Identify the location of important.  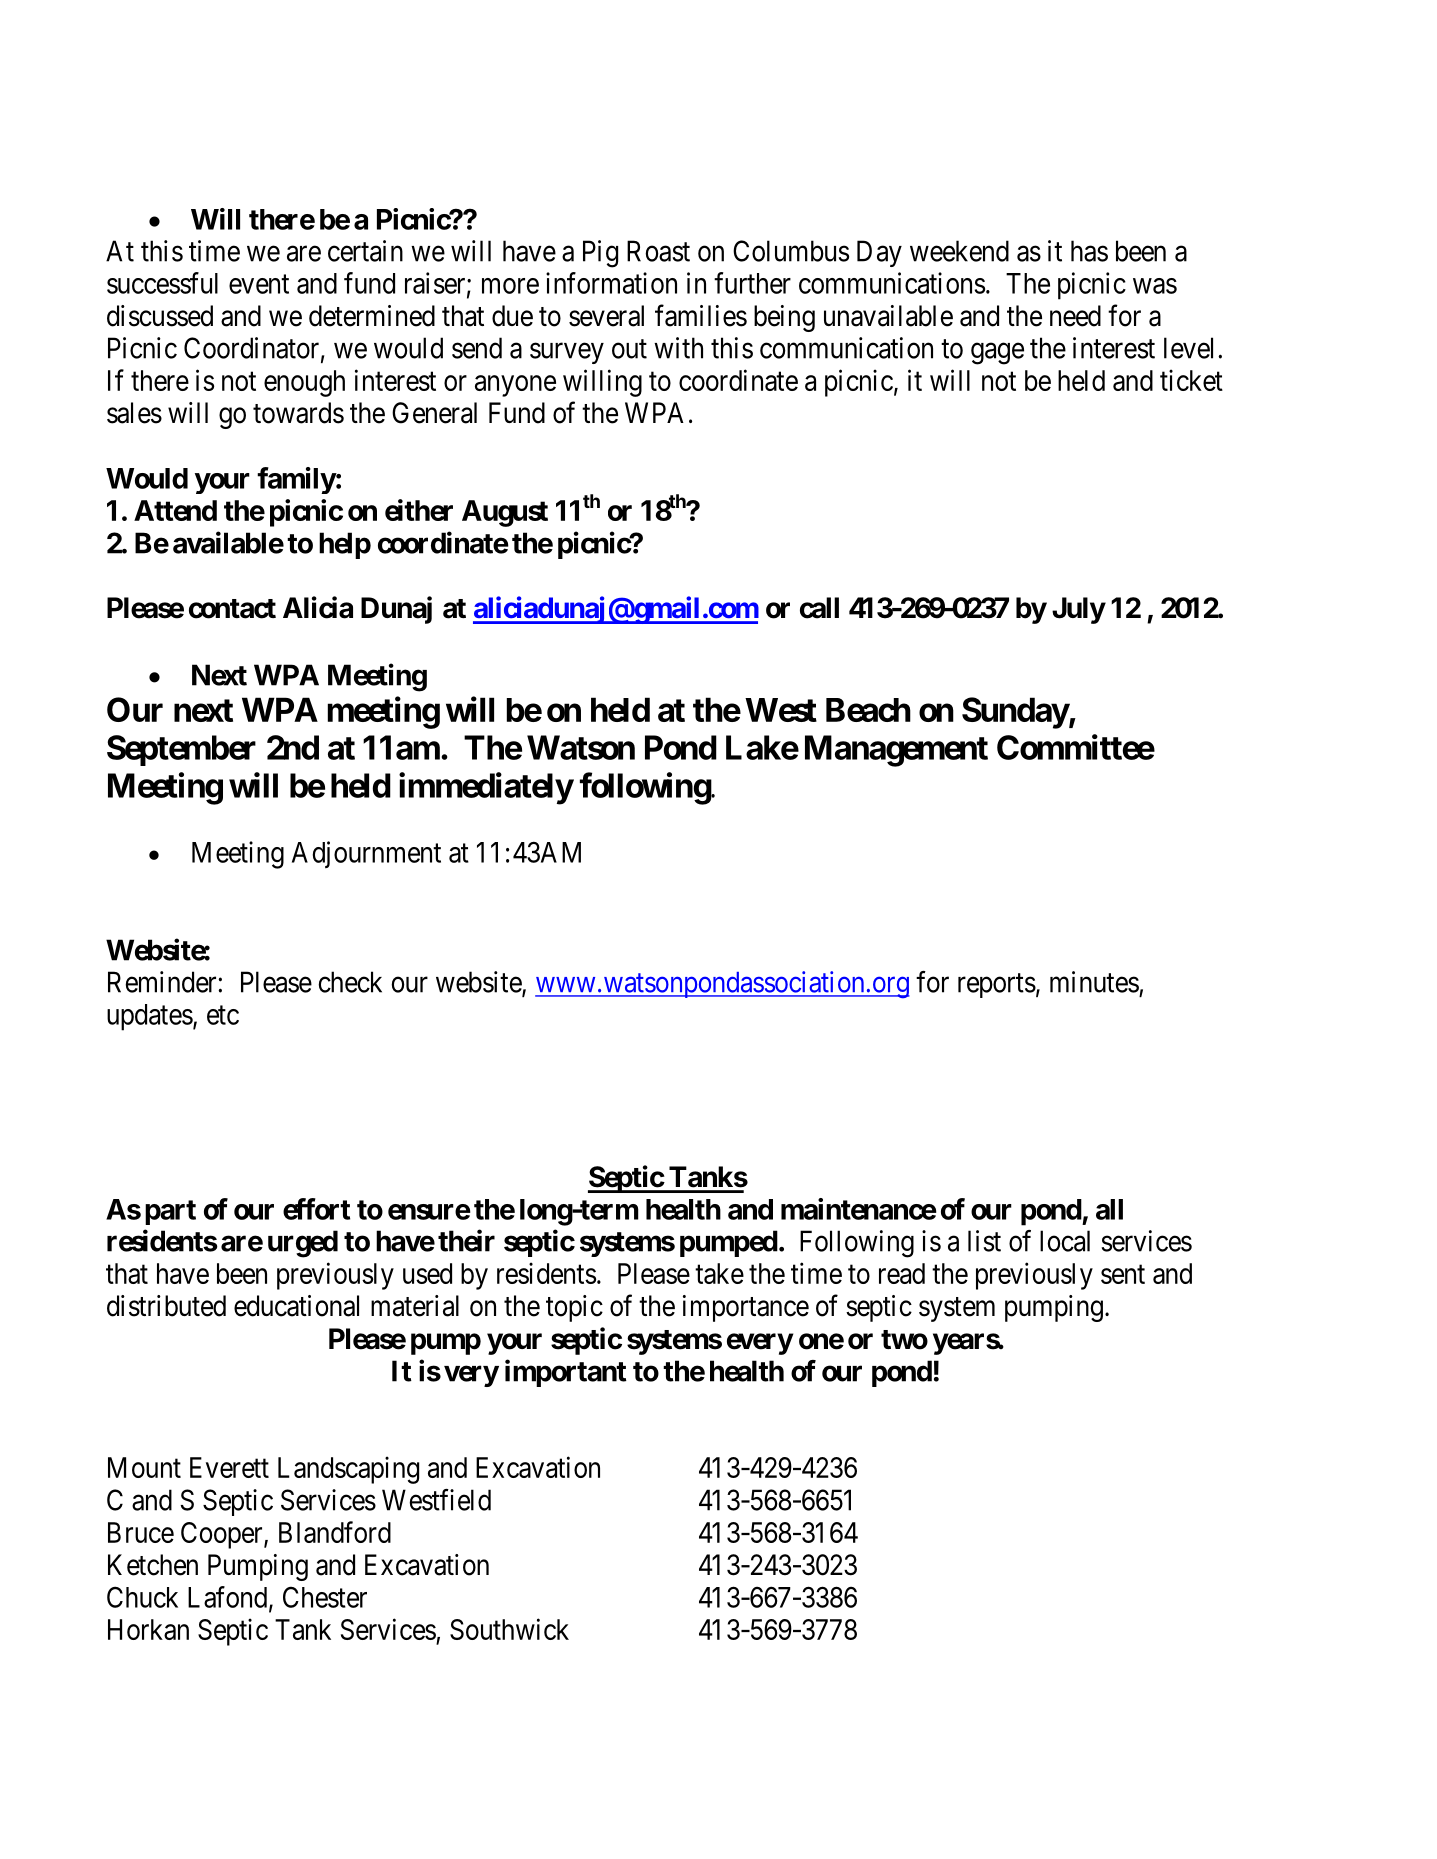
(566, 1373).
